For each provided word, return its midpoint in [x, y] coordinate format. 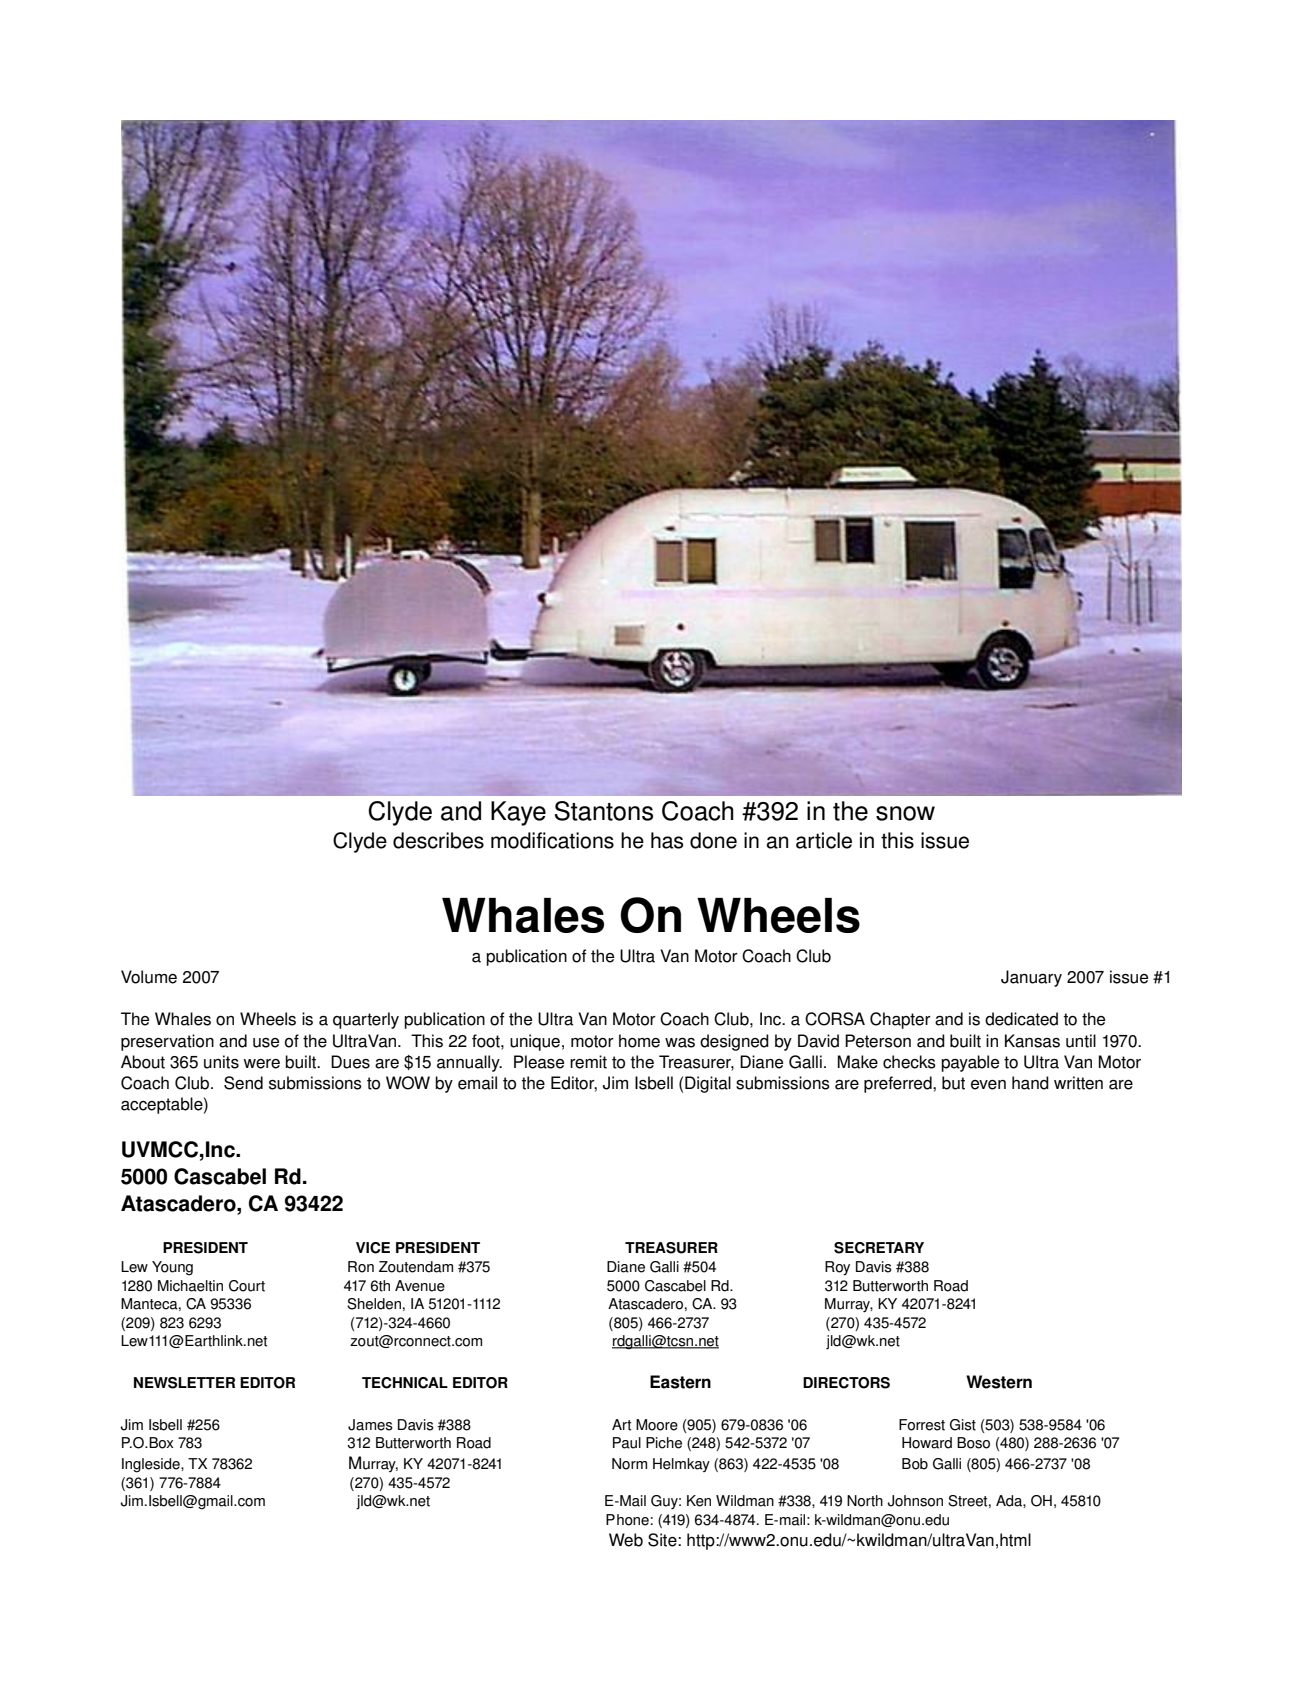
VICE [373, 1248]
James [370, 1425]
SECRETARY [879, 1248]
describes [438, 840]
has [667, 840]
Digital [708, 1084]
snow [905, 813]
